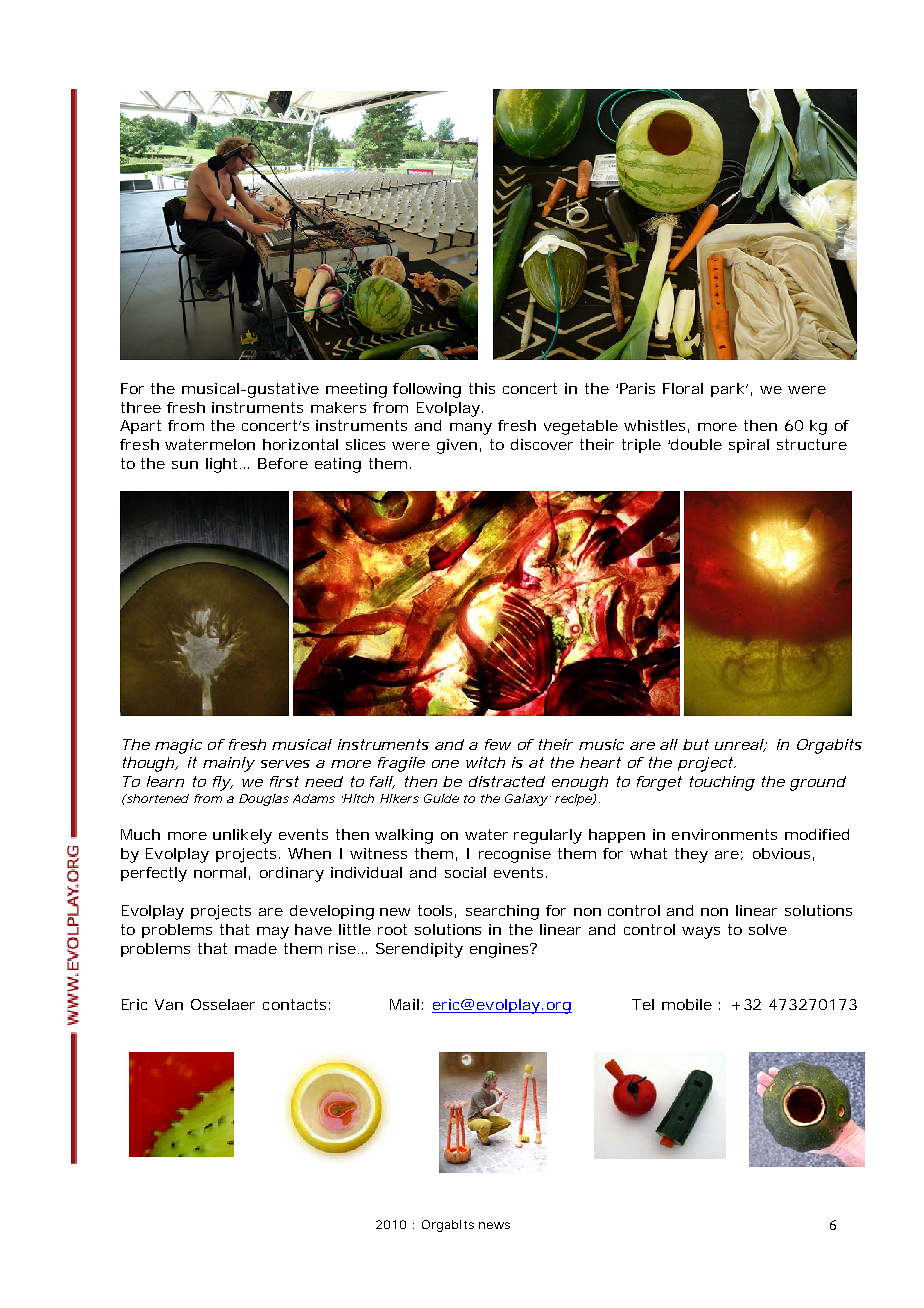 This screenshot has width=924, height=1308. What do you see at coordinates (494, 1225) in the screenshot?
I see `news` at bounding box center [494, 1225].
